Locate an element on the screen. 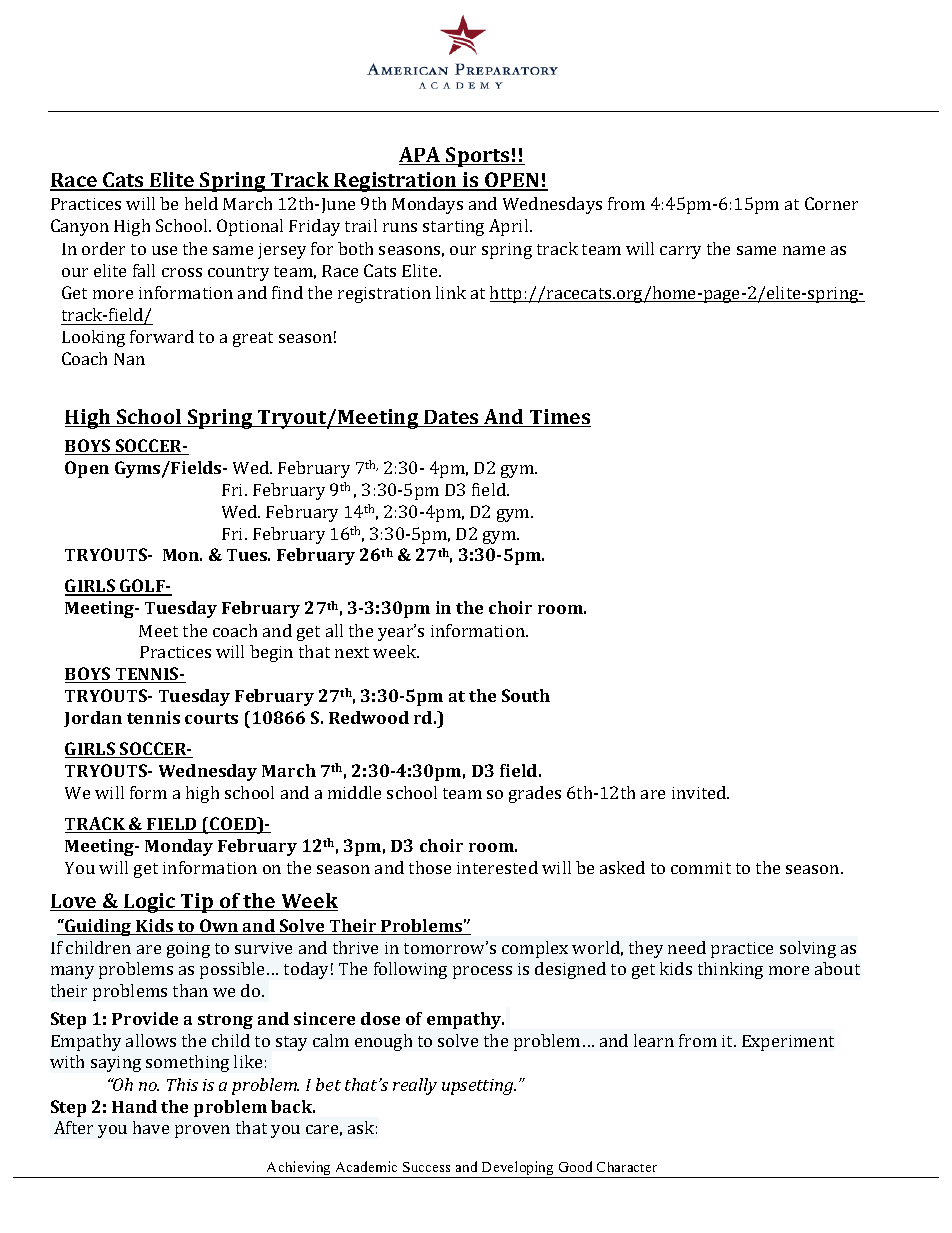 The image size is (952, 1233). Sports is located at coordinates (478, 157).
